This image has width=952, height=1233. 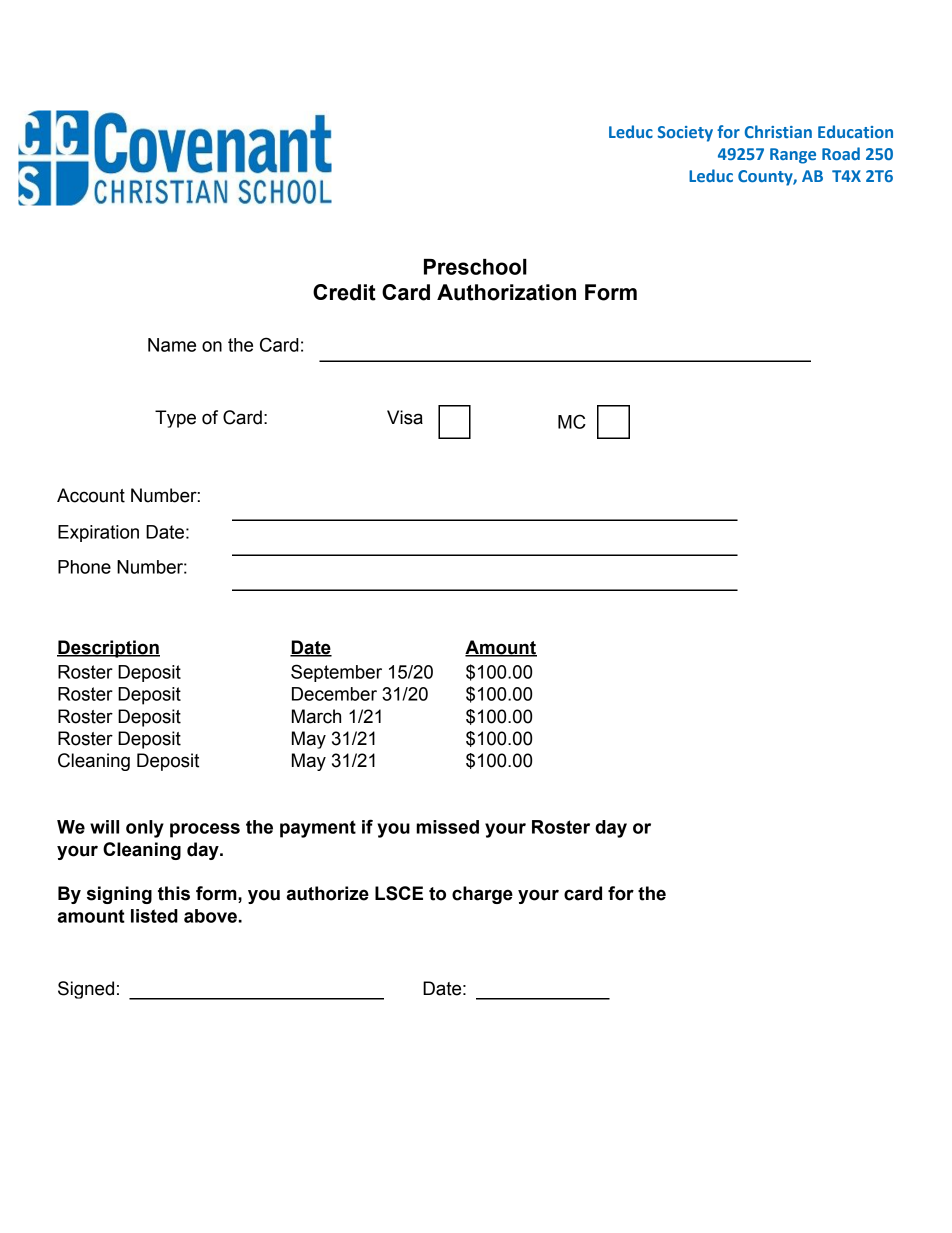 What do you see at coordinates (405, 417) in the image?
I see `Visa` at bounding box center [405, 417].
